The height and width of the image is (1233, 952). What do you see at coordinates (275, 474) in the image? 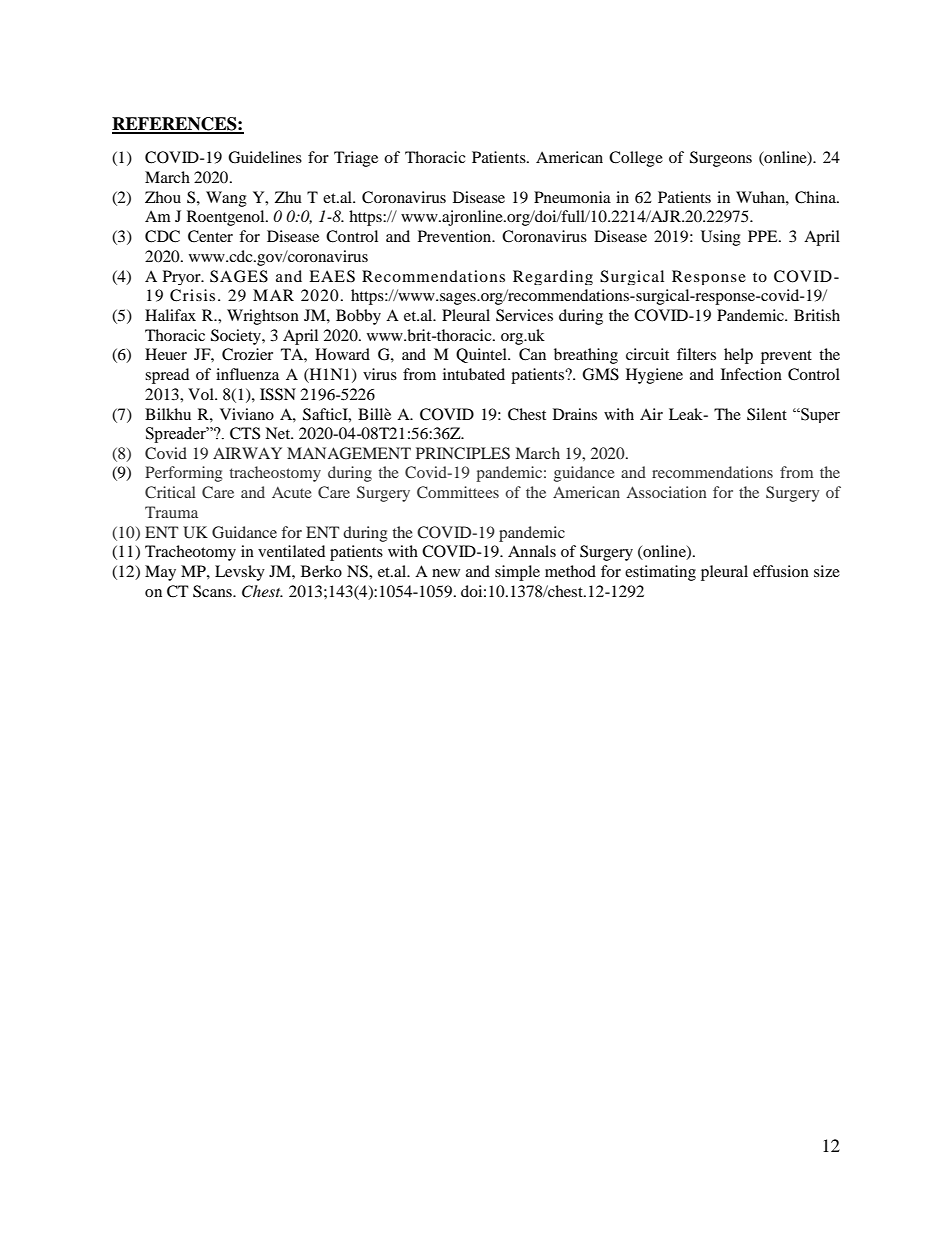
I see `tracheostomy` at bounding box center [275, 474].
